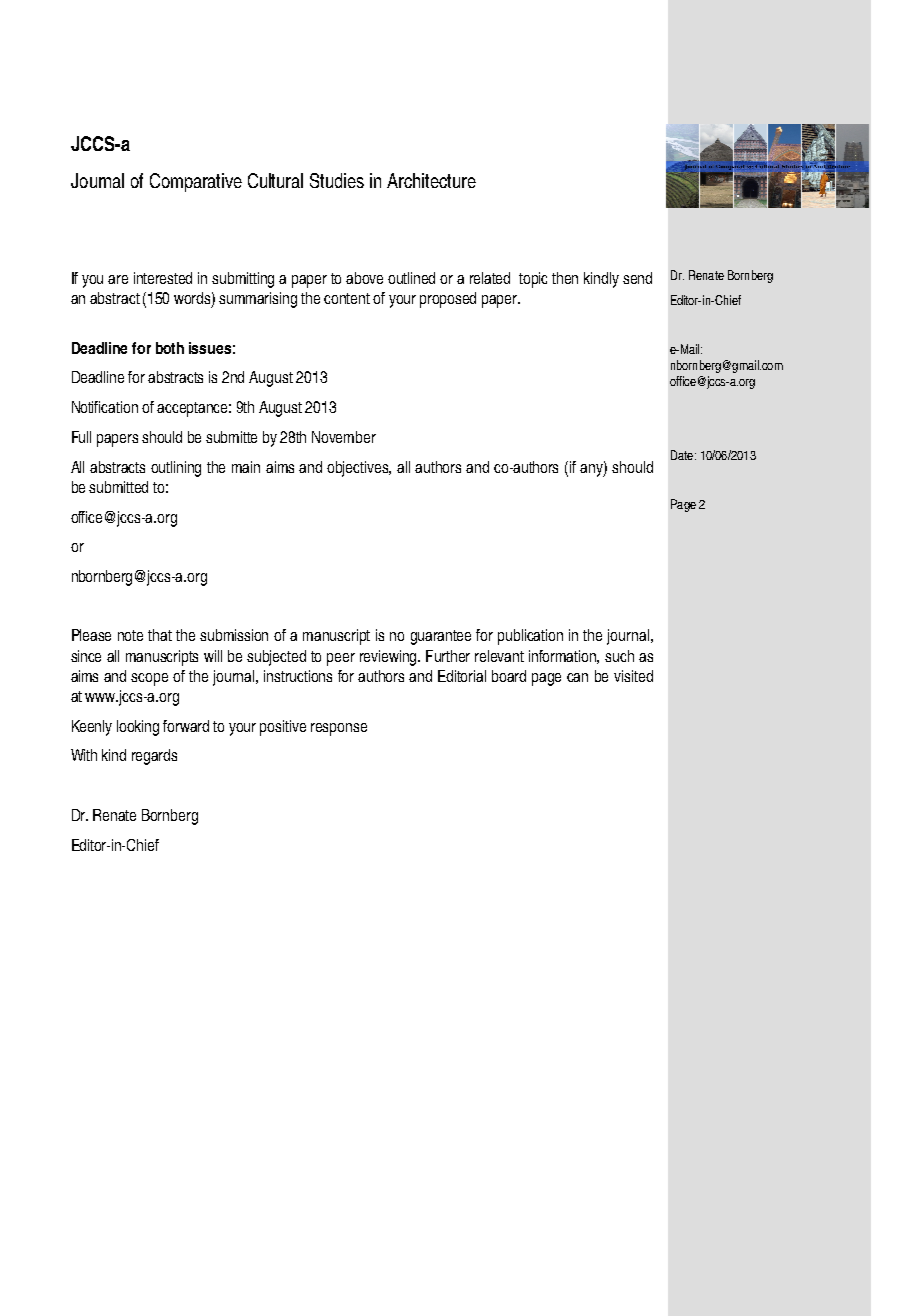 This screenshot has width=911, height=1316. I want to click on send, so click(637, 278).
